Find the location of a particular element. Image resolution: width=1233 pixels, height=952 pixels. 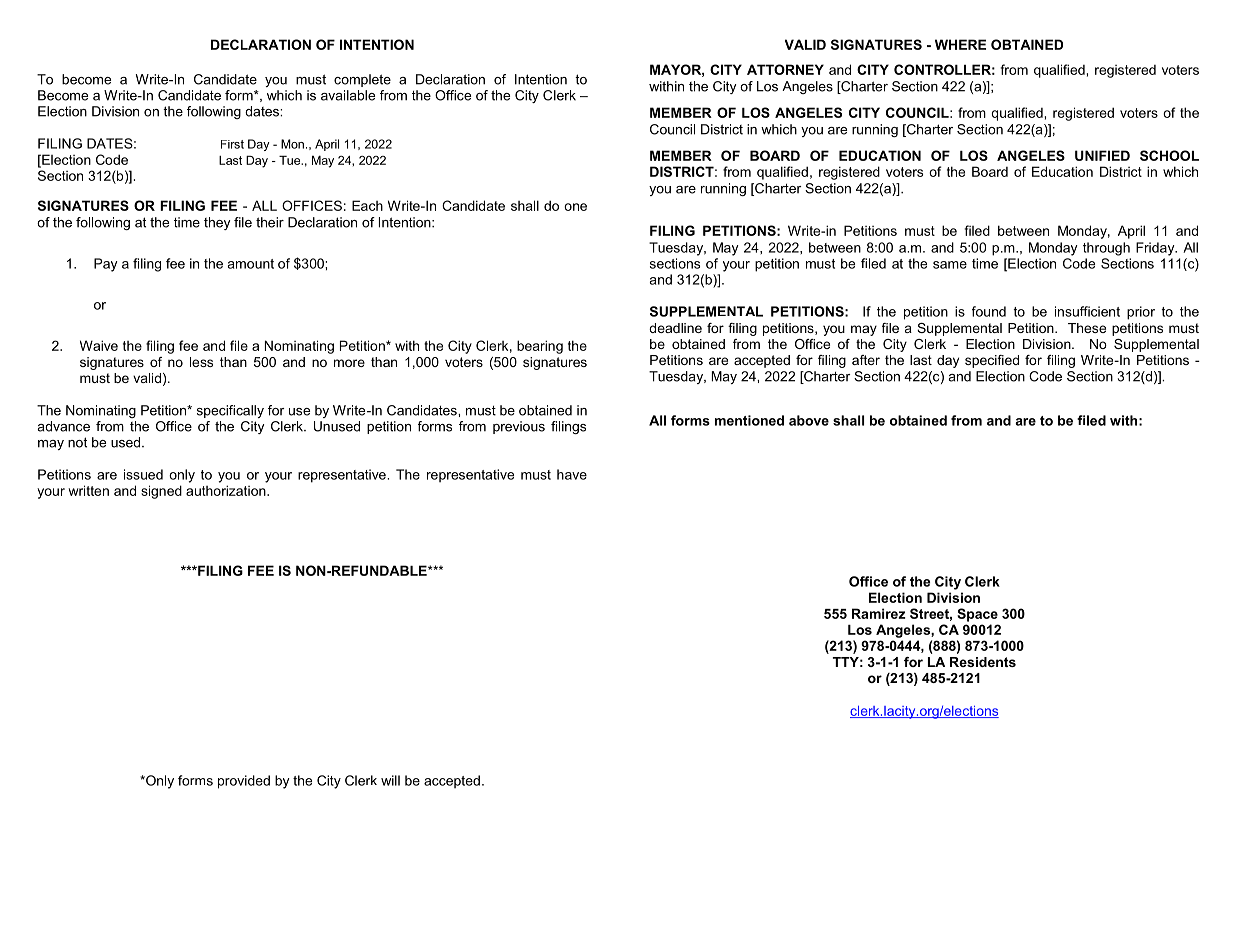

WHERE is located at coordinates (960, 44).
